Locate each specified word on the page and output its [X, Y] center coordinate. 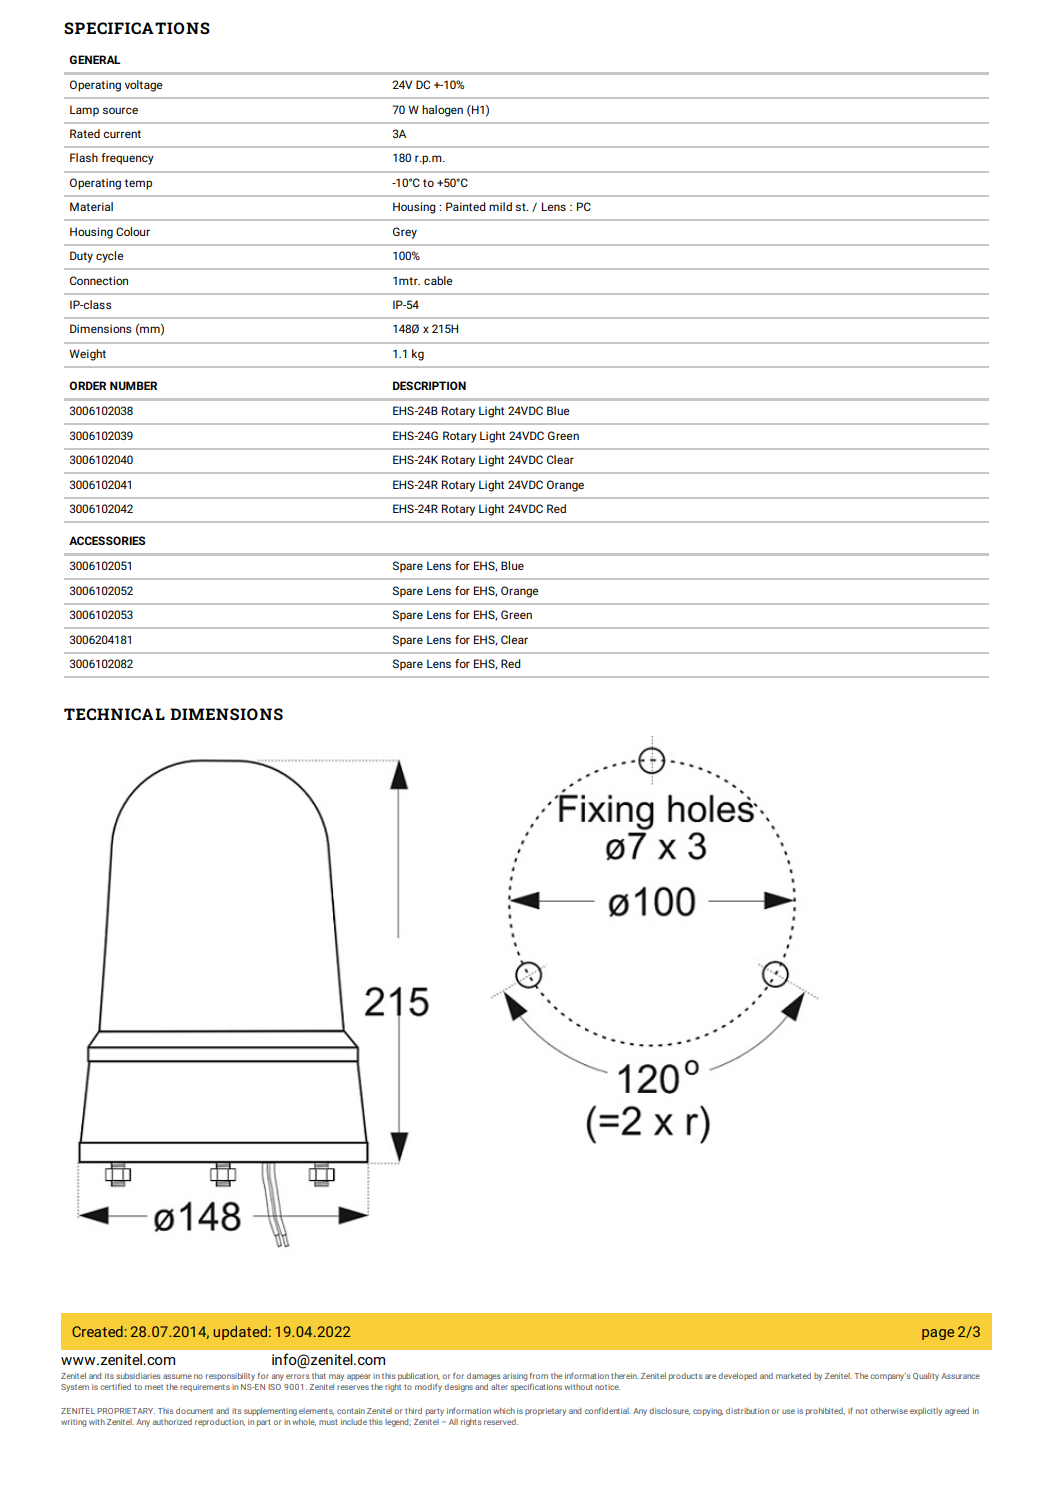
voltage [144, 86]
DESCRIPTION [429, 385]
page [938, 1334]
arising [515, 1377]
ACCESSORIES [107, 540]
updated [240, 1333]
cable [438, 280]
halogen [442, 111]
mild [500, 206]
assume [177, 1376]
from [539, 1375]
